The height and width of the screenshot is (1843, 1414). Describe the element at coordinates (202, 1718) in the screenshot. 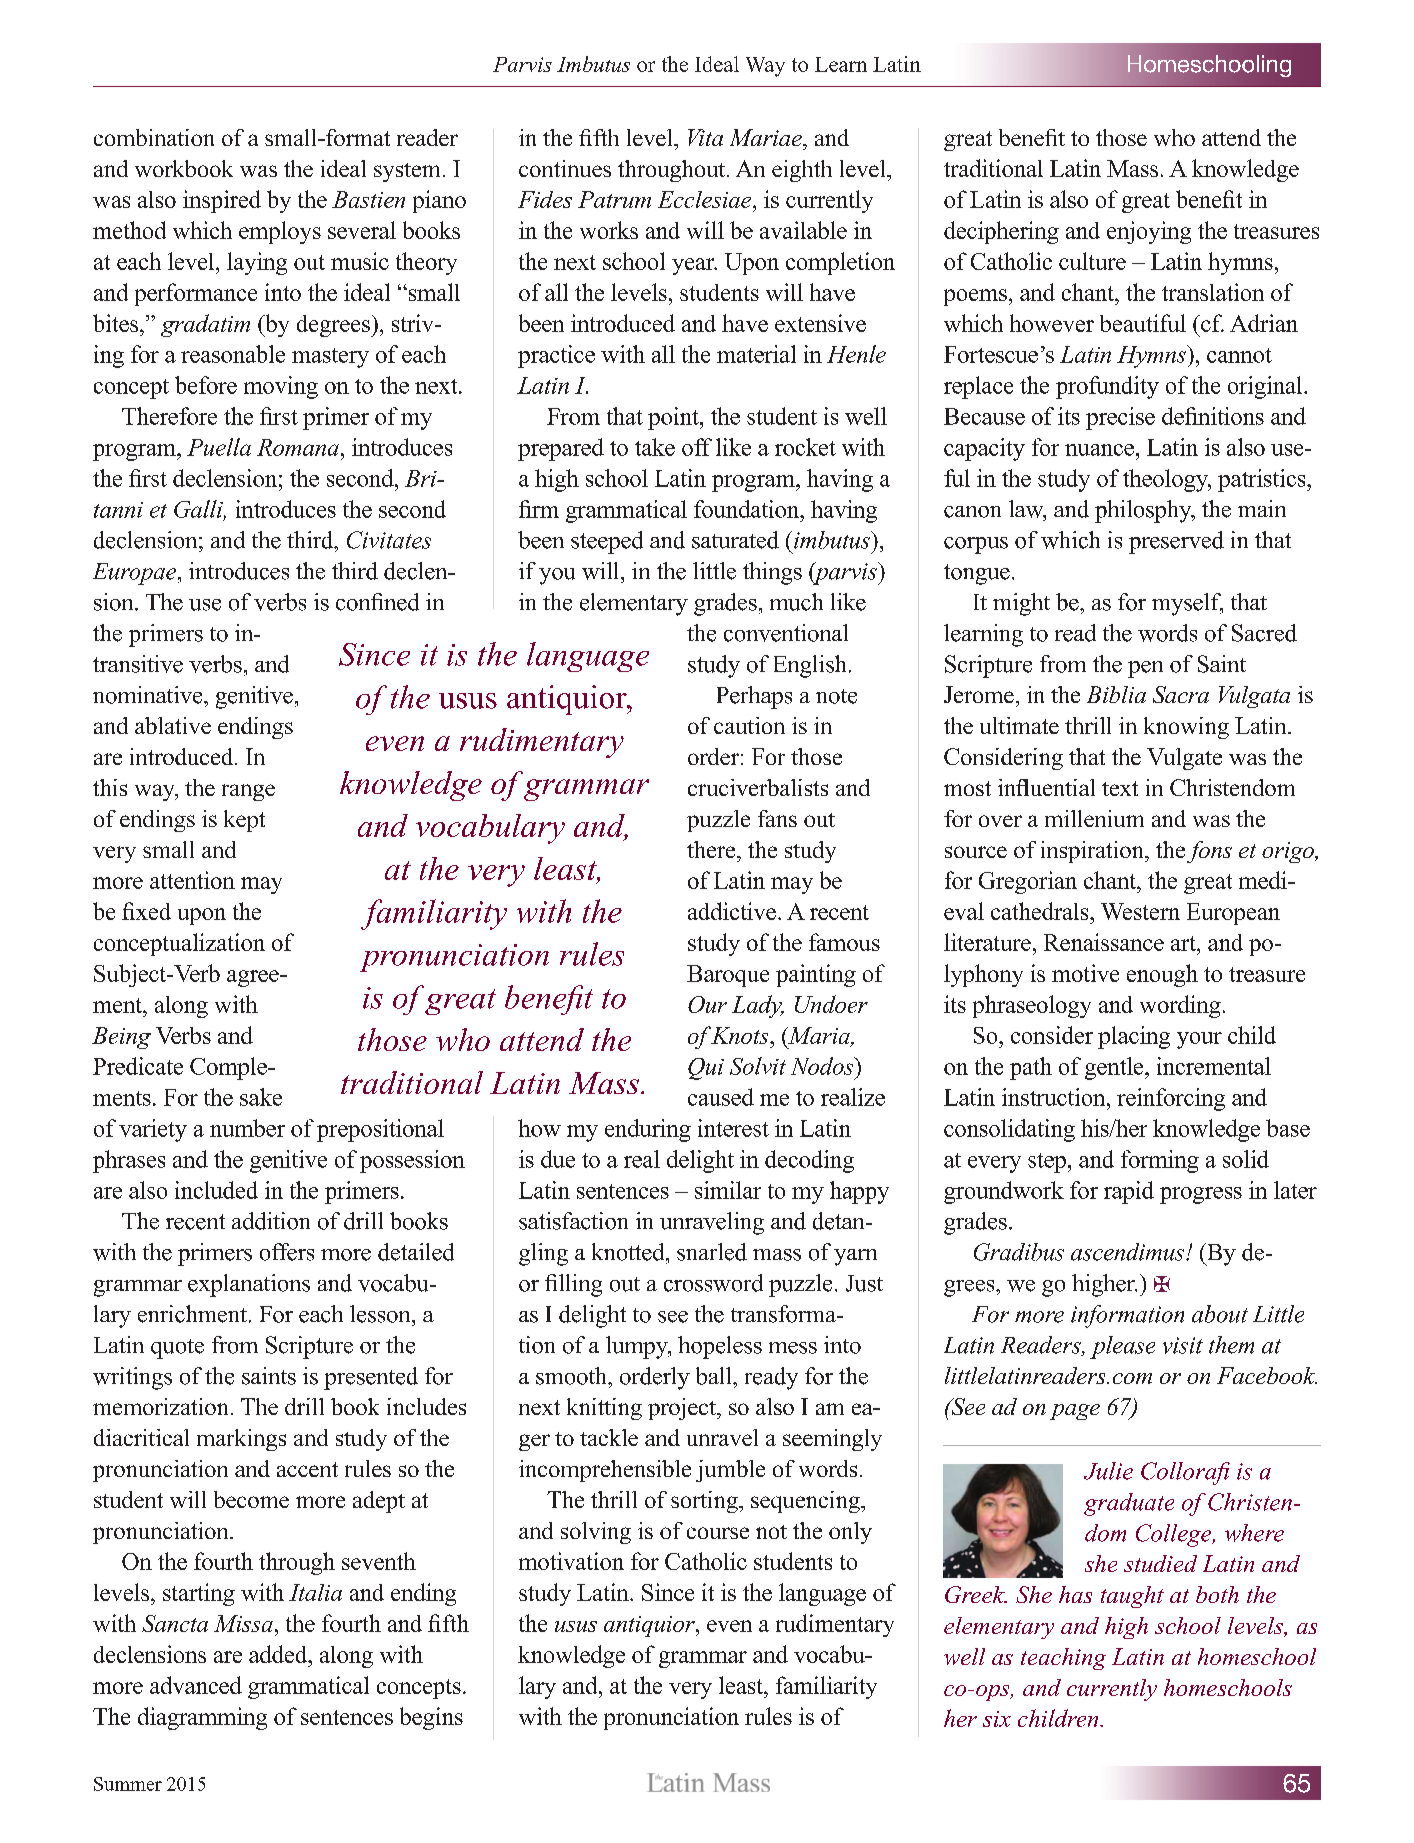

I see `diagramming` at that location.
